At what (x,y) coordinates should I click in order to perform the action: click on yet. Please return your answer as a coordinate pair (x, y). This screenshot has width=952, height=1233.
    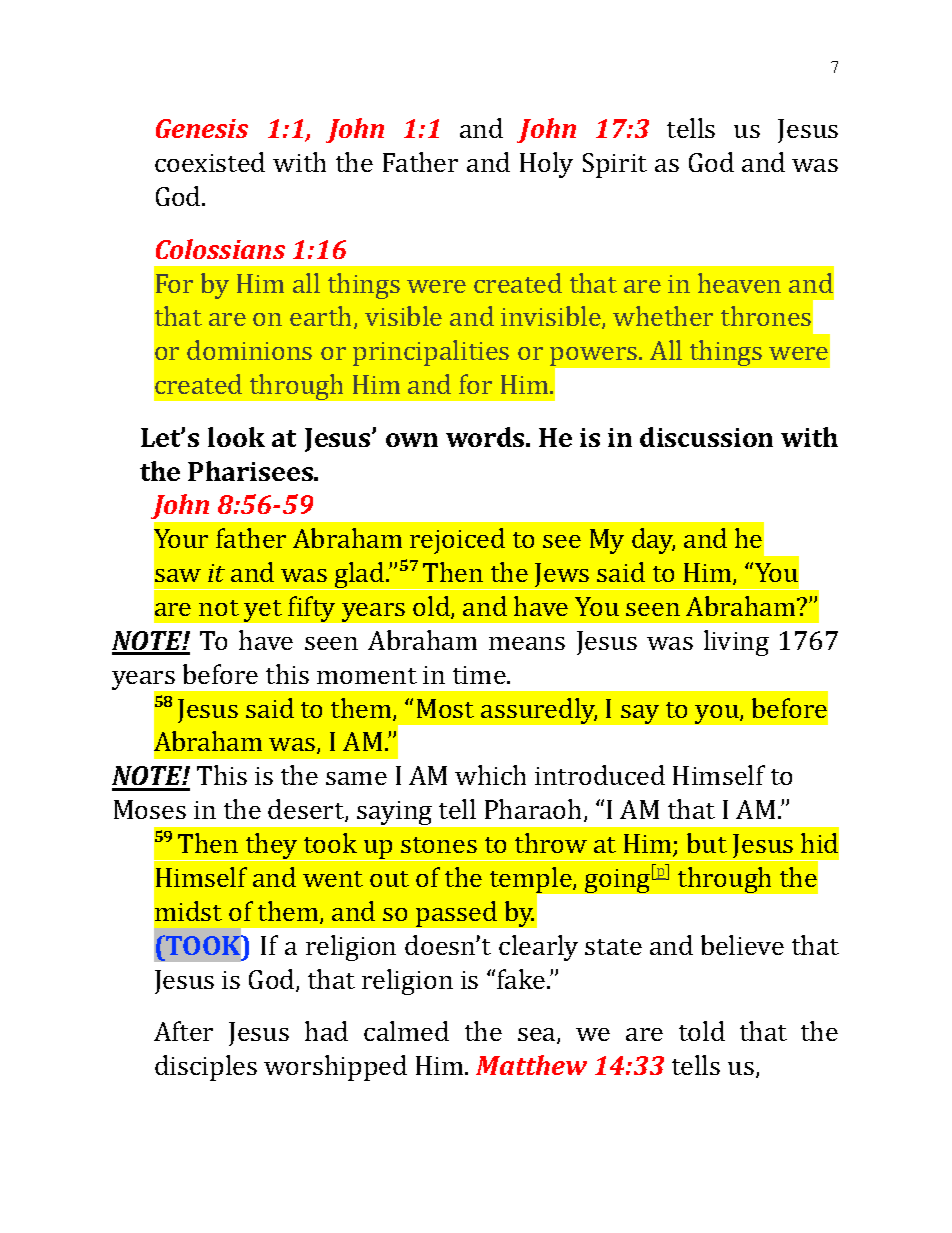
    Looking at the image, I should click on (263, 611).
